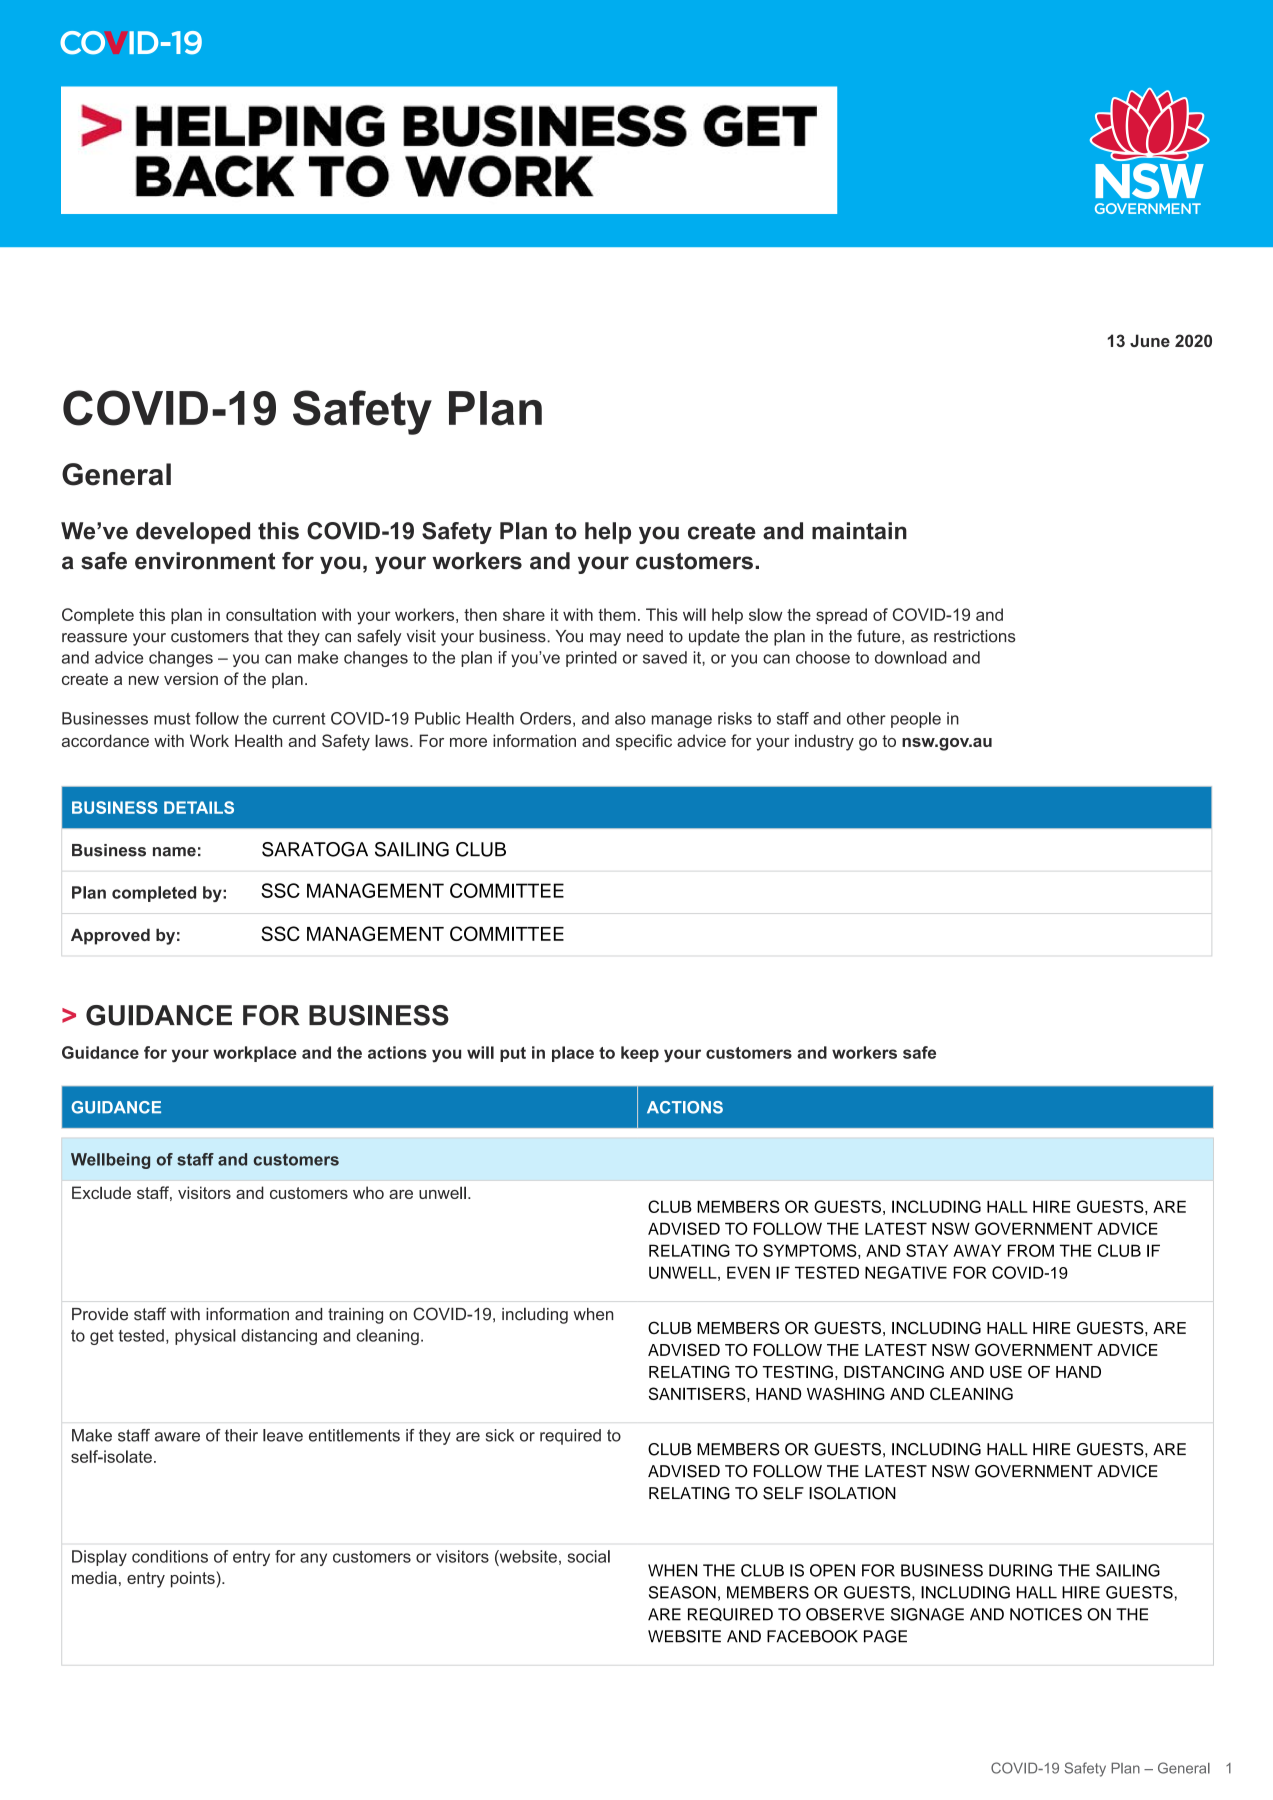  Describe the element at coordinates (199, 807) in the document. I see `DETAILS` at that location.
